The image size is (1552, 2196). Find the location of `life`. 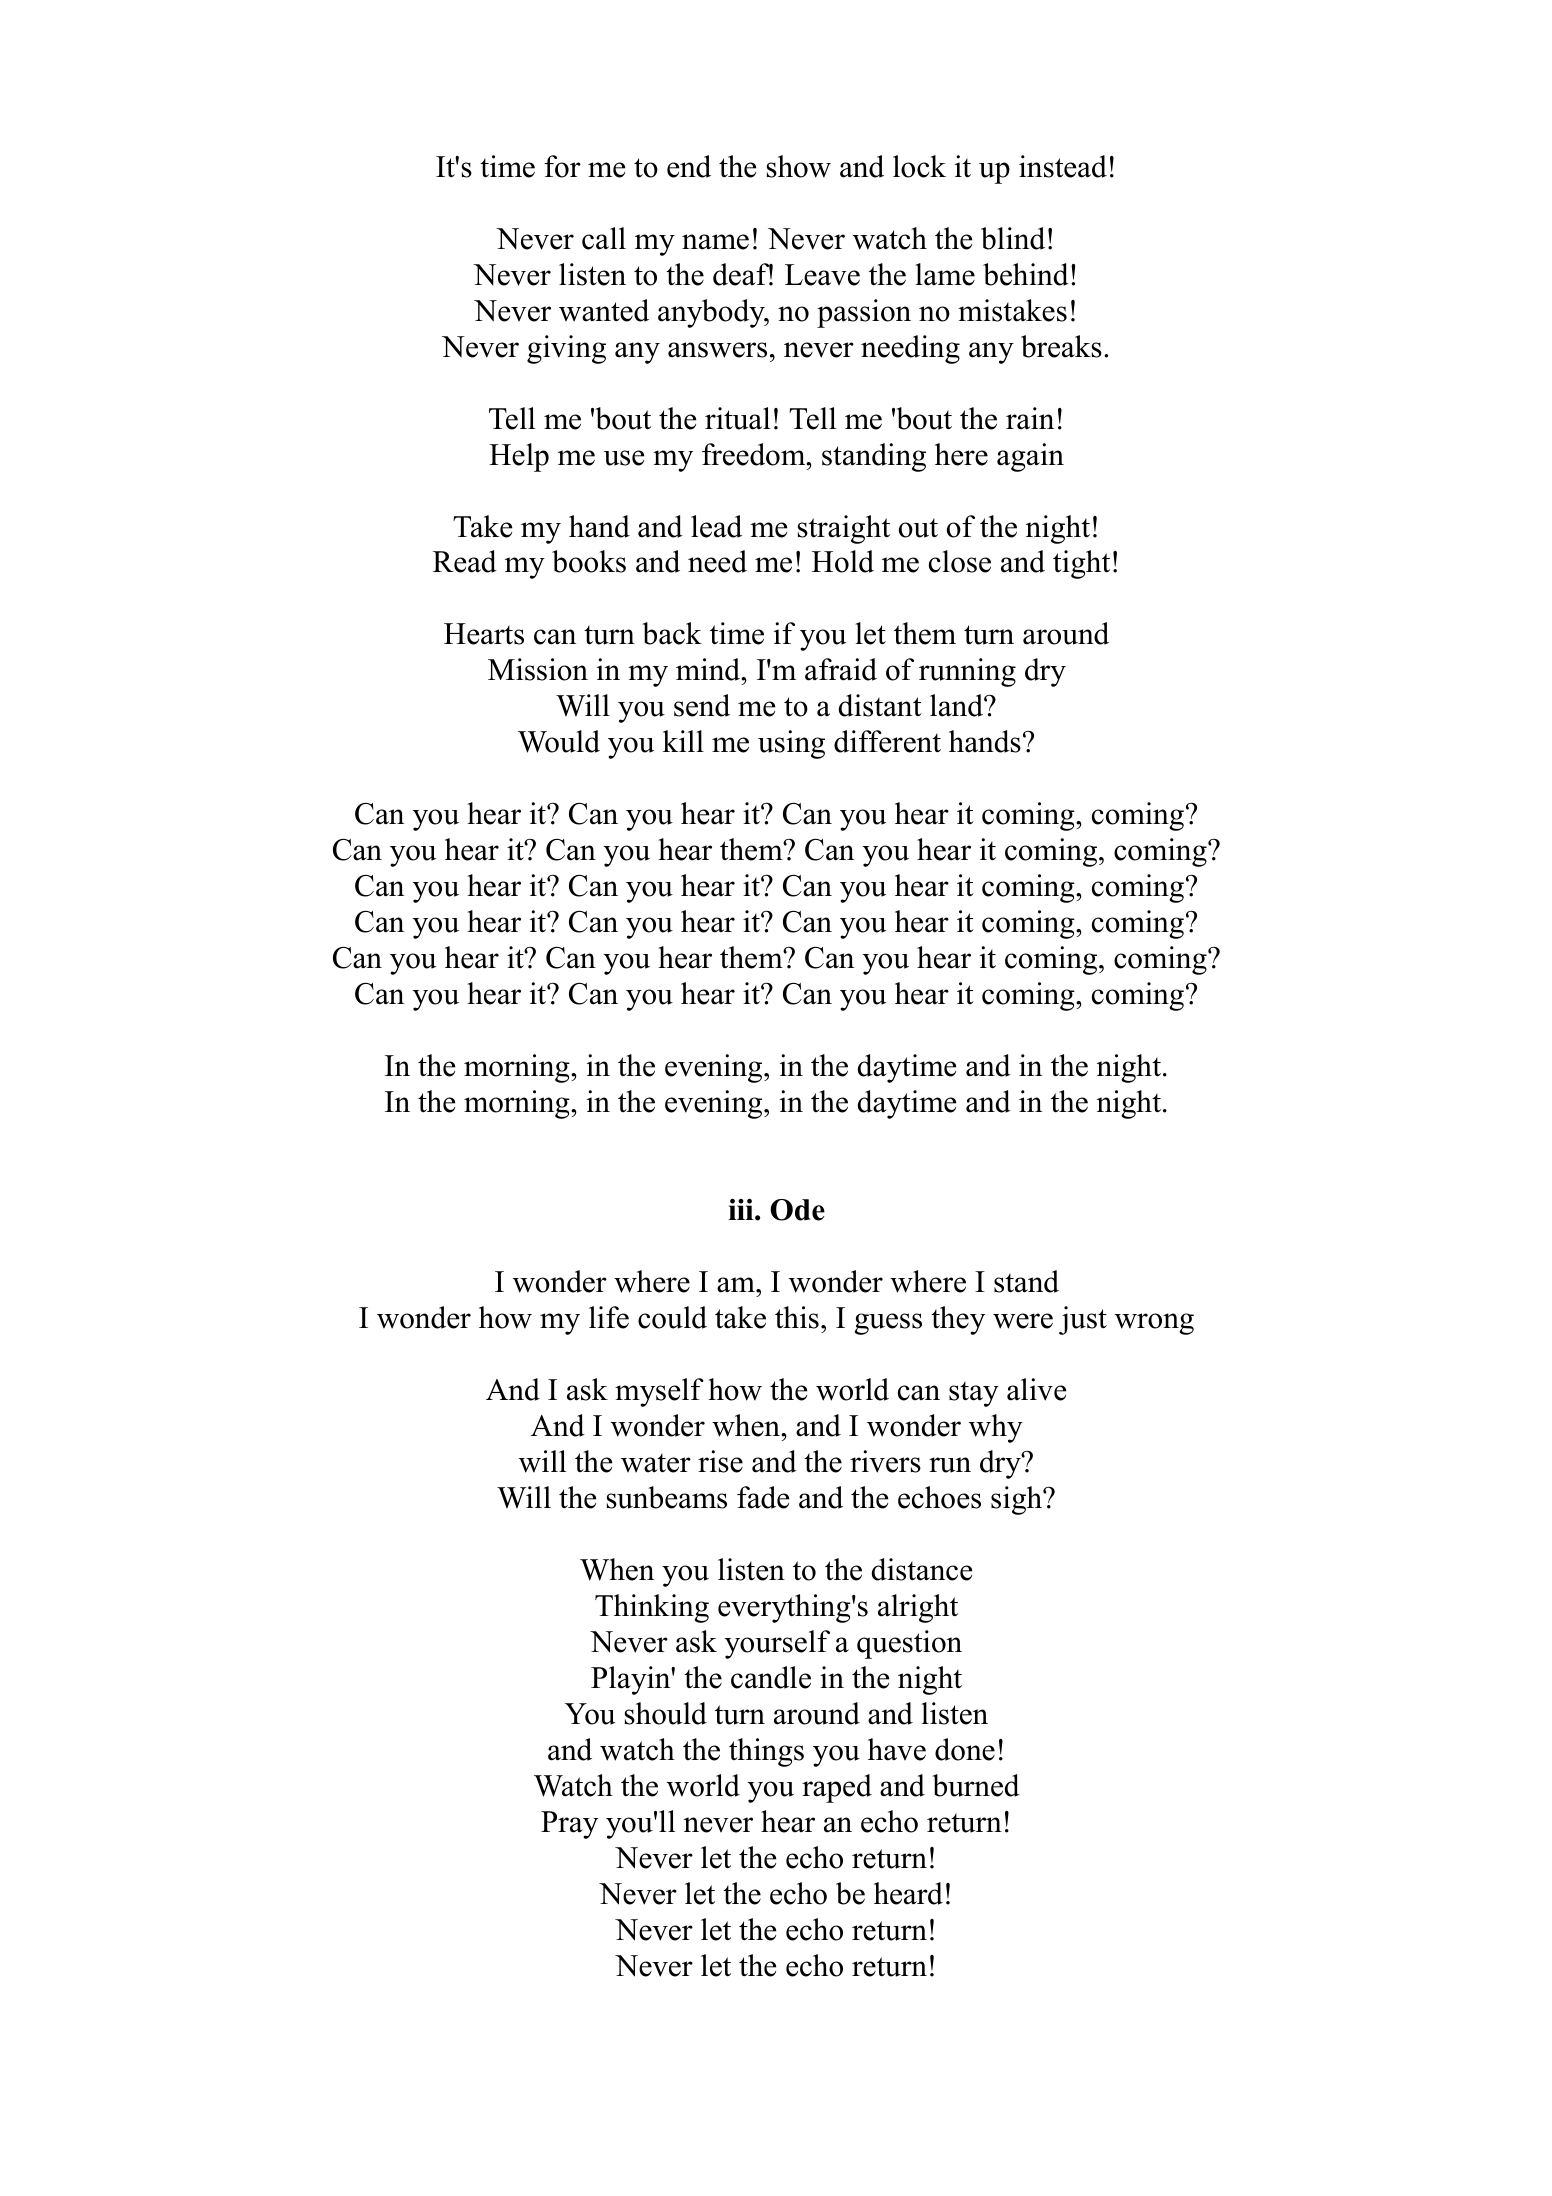

life is located at coordinates (609, 1317).
